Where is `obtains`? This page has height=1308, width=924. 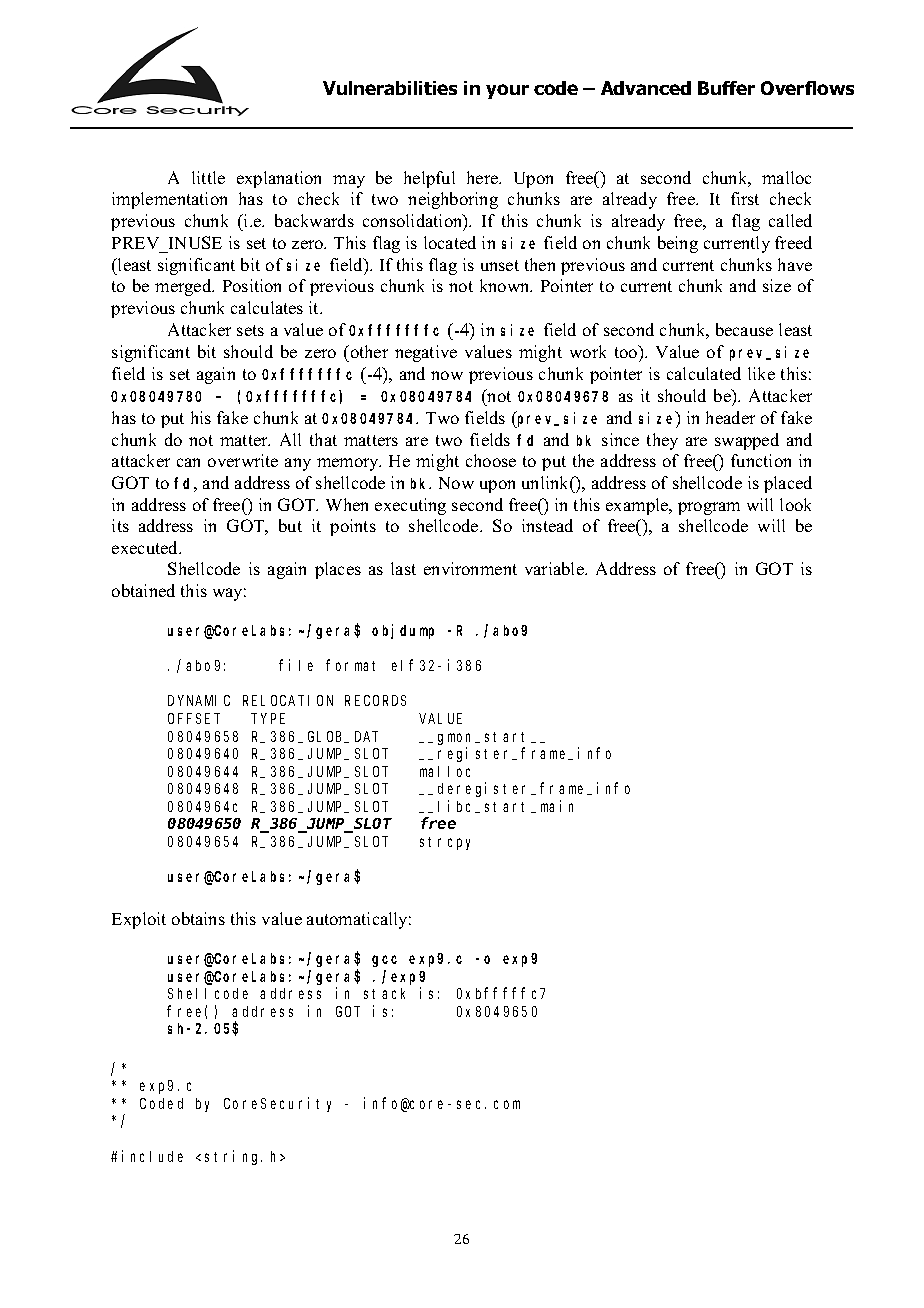 obtains is located at coordinates (198, 918).
